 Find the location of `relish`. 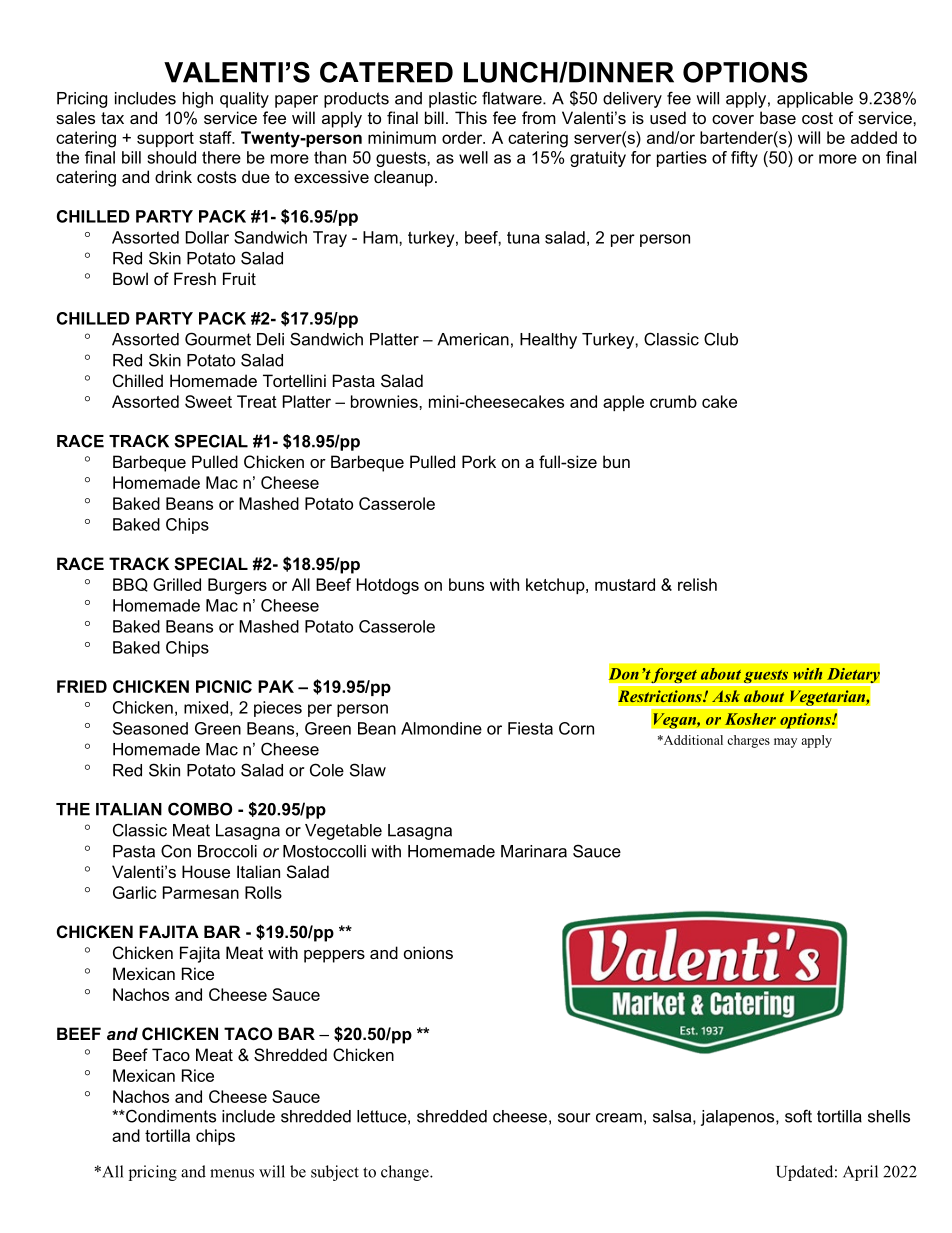

relish is located at coordinates (697, 584).
